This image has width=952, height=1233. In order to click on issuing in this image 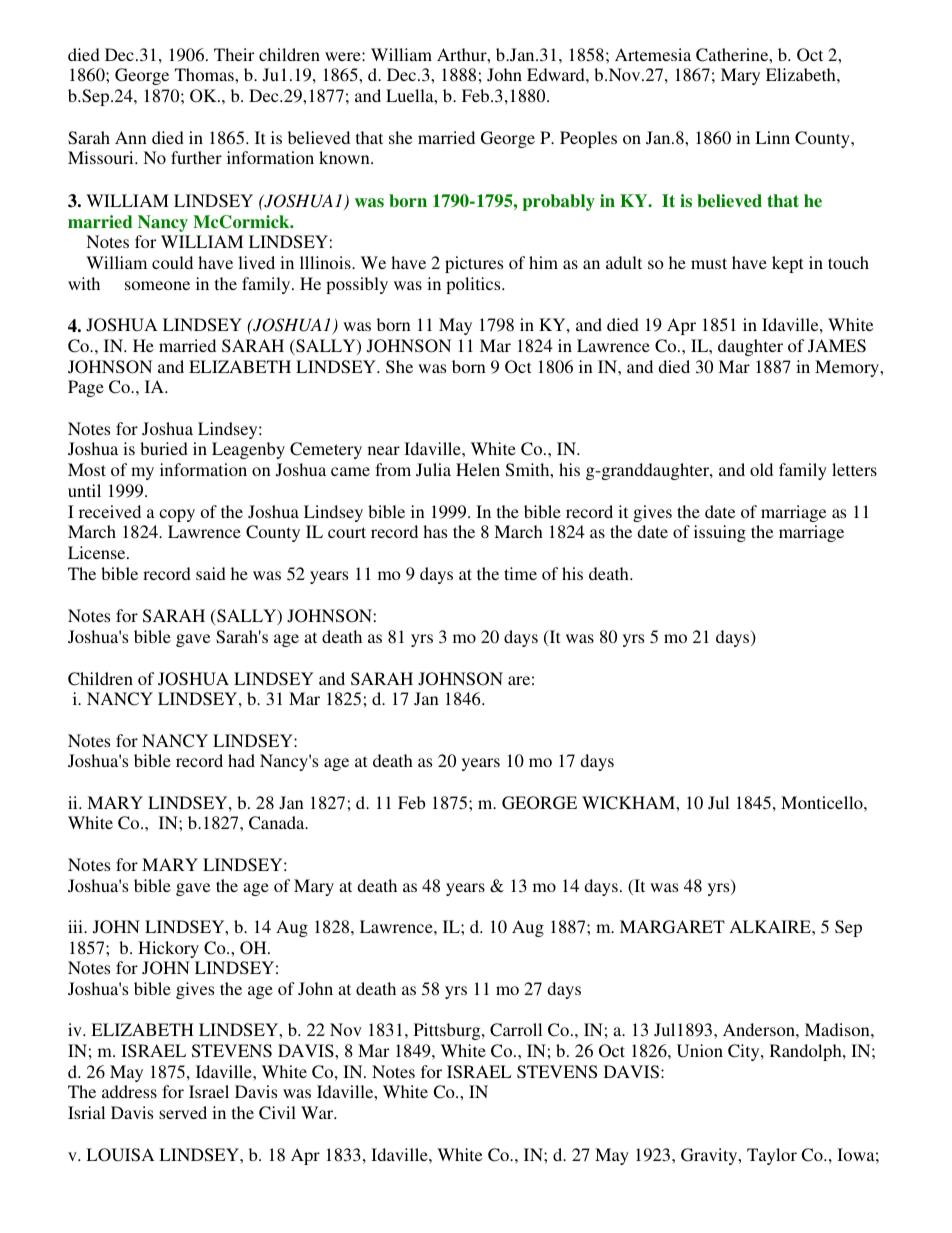, I will do `click(720, 533)`.
